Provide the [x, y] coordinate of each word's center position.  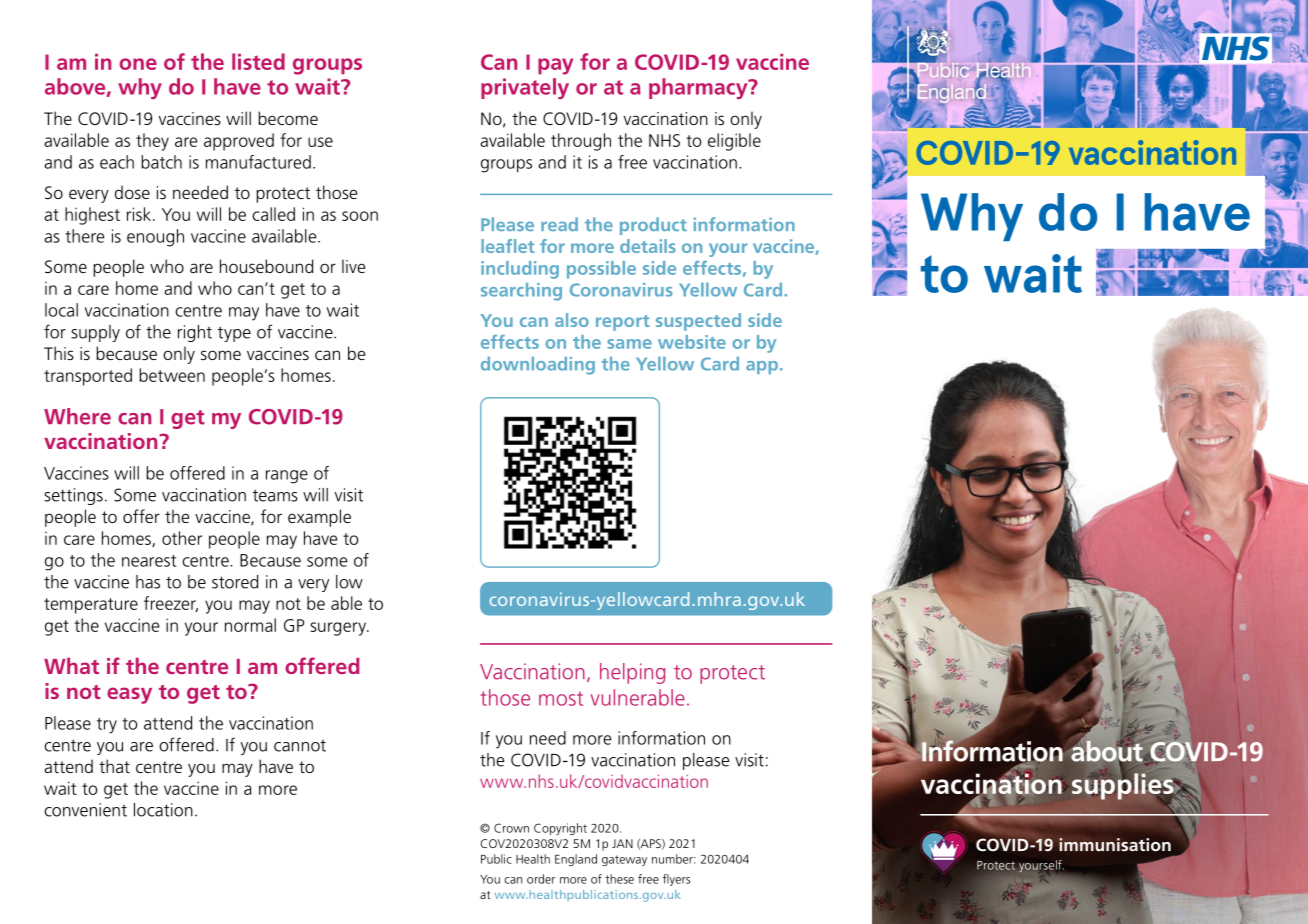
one [138, 64]
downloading [538, 366]
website [692, 342]
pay [555, 66]
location [163, 810]
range [287, 477]
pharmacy [699, 88]
